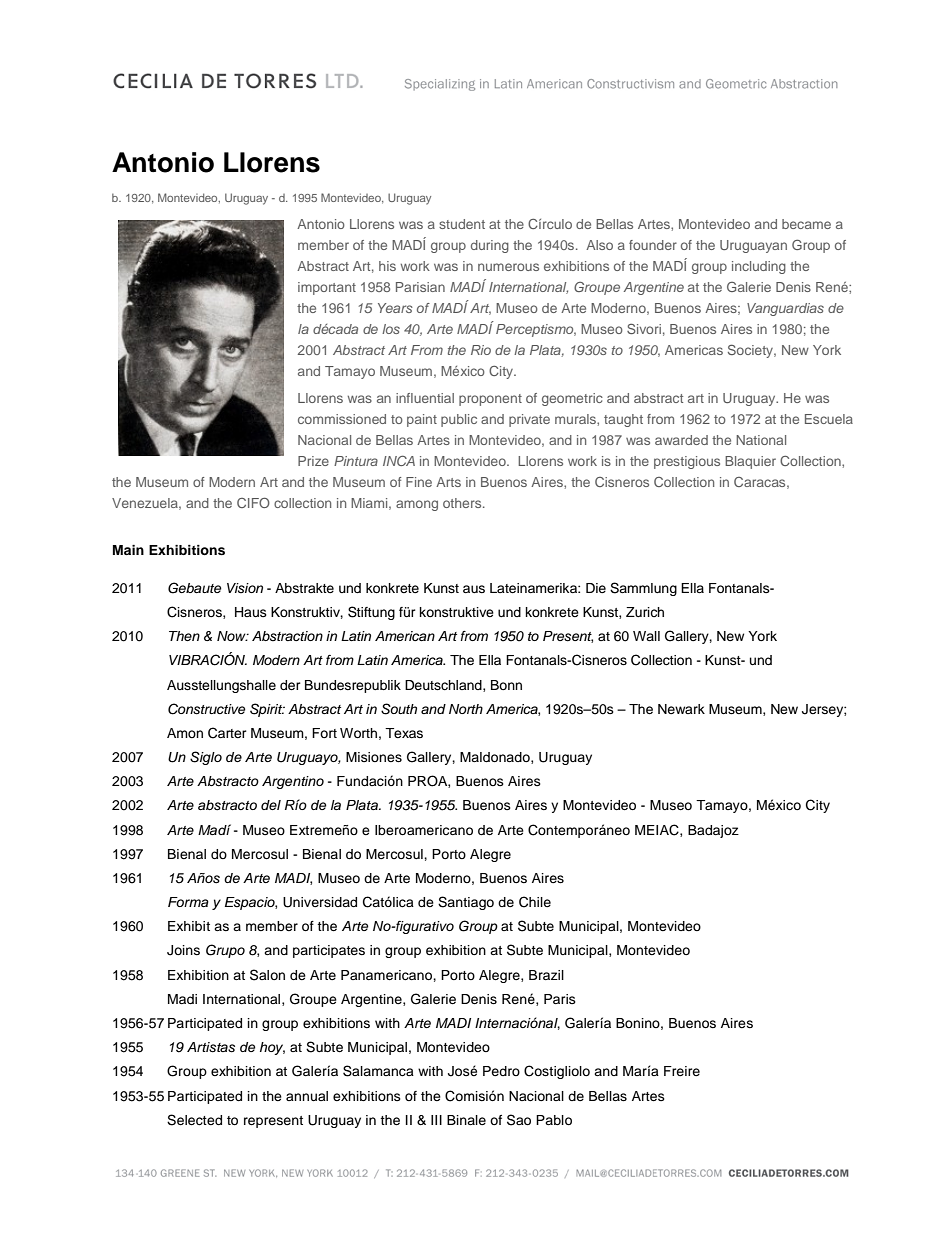  I want to click on during, so click(490, 246).
